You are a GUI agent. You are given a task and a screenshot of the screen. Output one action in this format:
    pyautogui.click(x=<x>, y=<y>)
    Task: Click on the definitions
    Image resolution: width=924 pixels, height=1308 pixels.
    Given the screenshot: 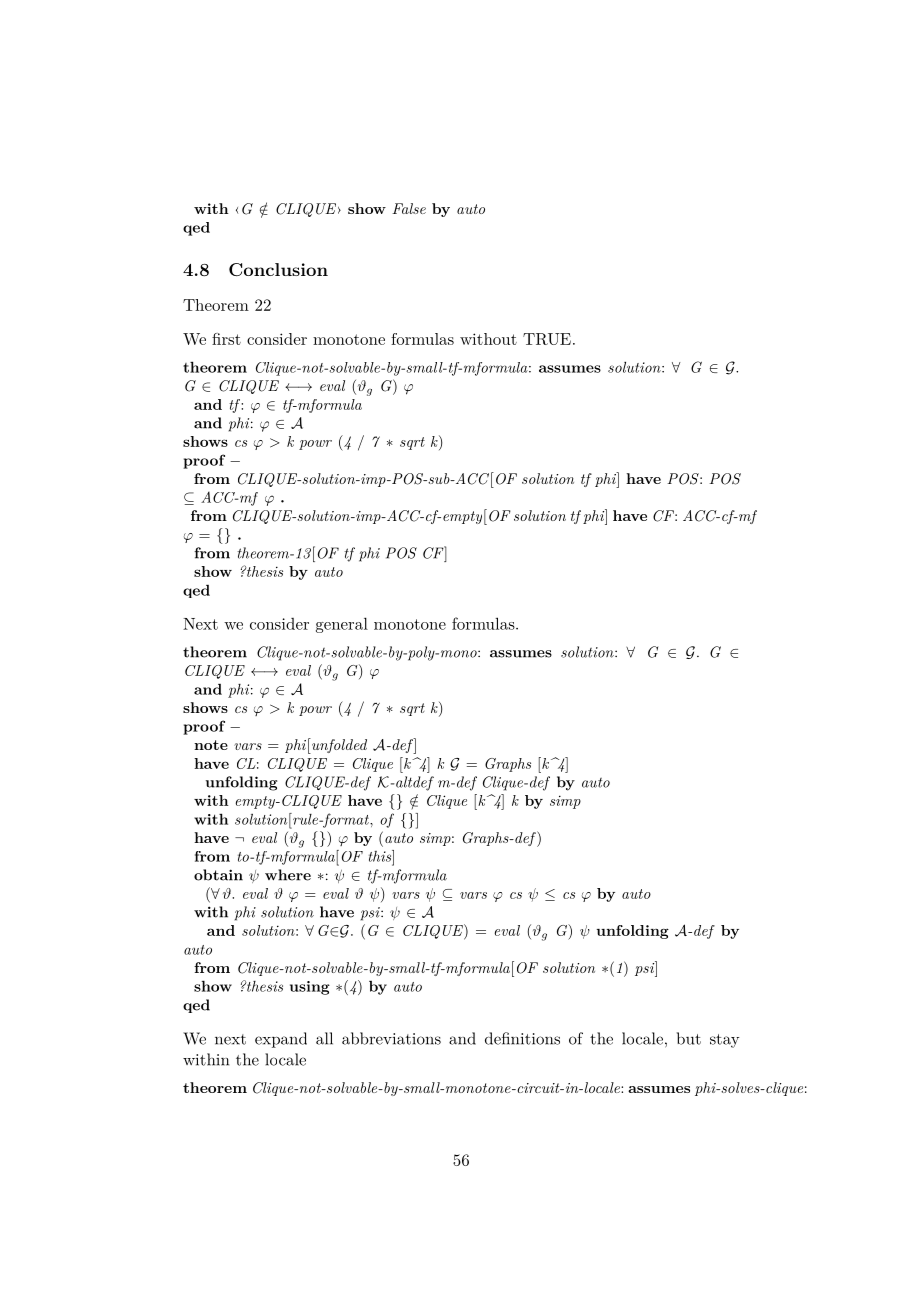 What is the action you would take?
    pyautogui.click(x=522, y=1038)
